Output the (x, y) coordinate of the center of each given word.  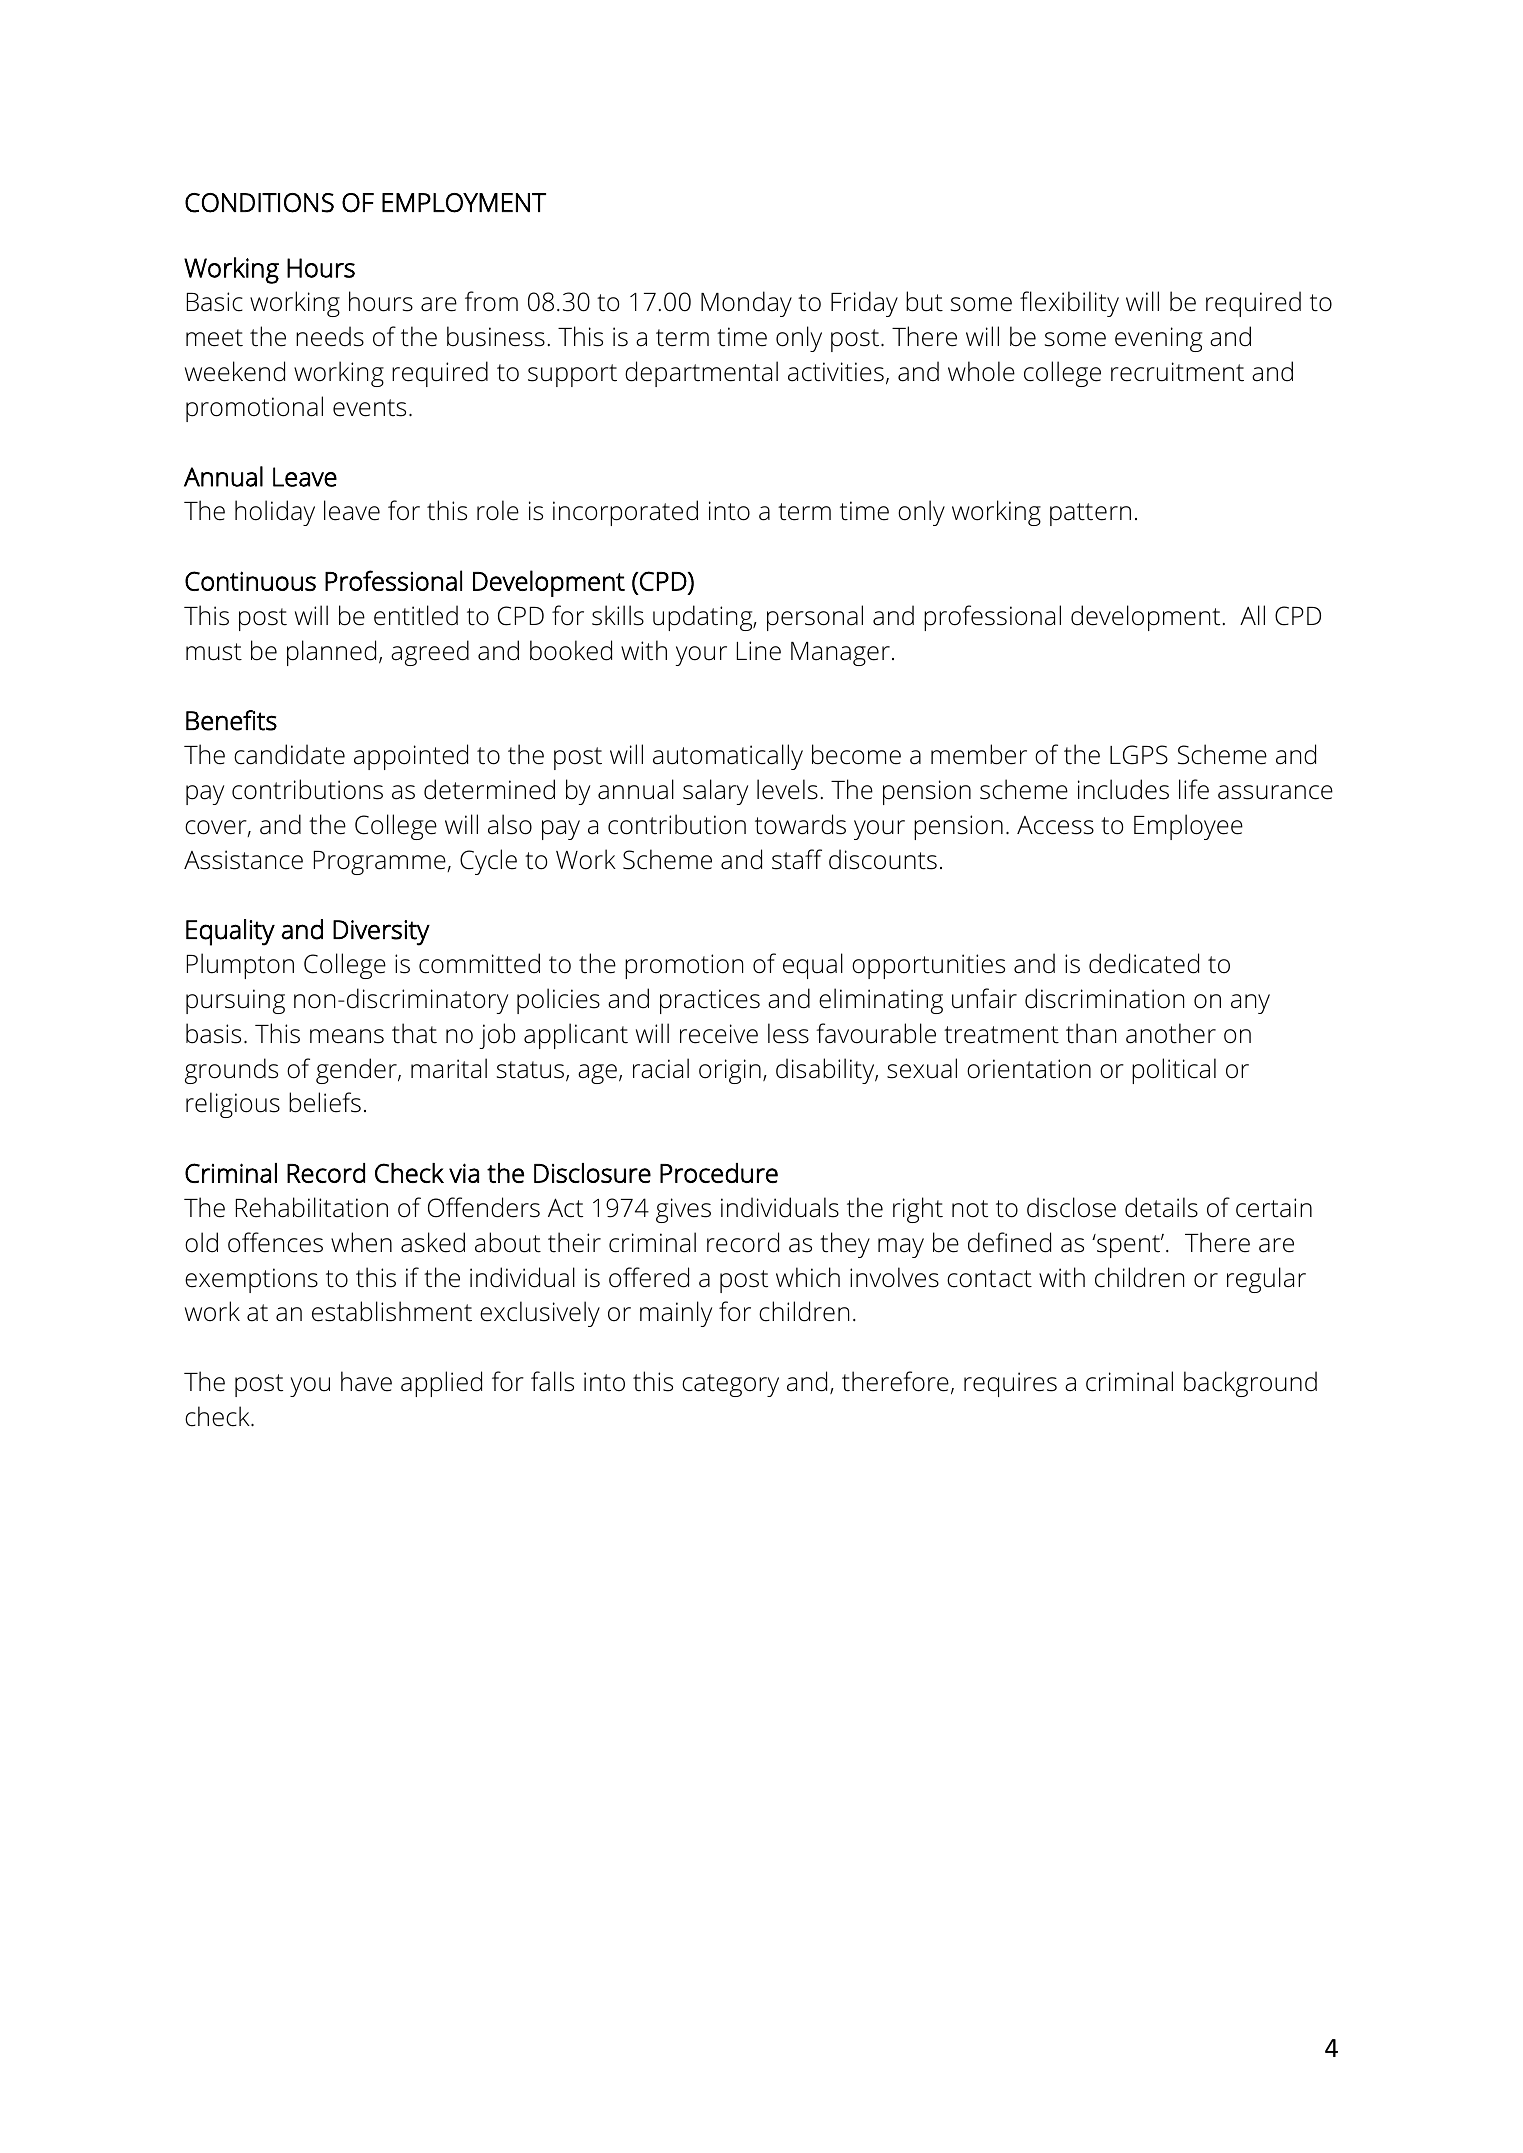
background (1250, 1384)
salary (715, 792)
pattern (1090, 514)
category (730, 1385)
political (1174, 1071)
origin (730, 1071)
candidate (289, 754)
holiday (275, 513)
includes (1123, 789)
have (366, 1381)
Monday (746, 304)
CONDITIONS (259, 203)
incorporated (625, 513)
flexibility (1069, 304)
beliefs (325, 1102)
